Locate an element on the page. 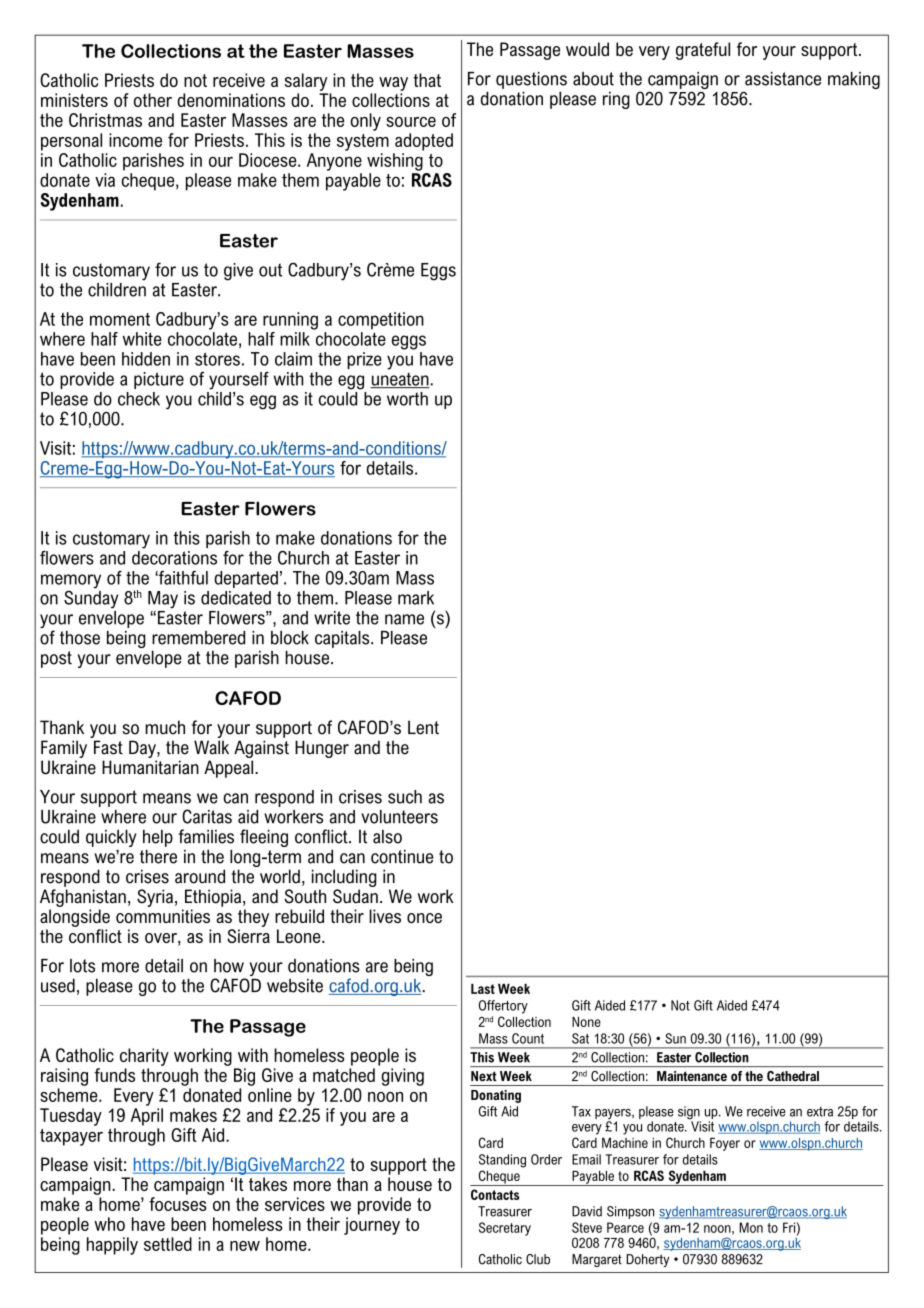  that is located at coordinates (427, 80).
